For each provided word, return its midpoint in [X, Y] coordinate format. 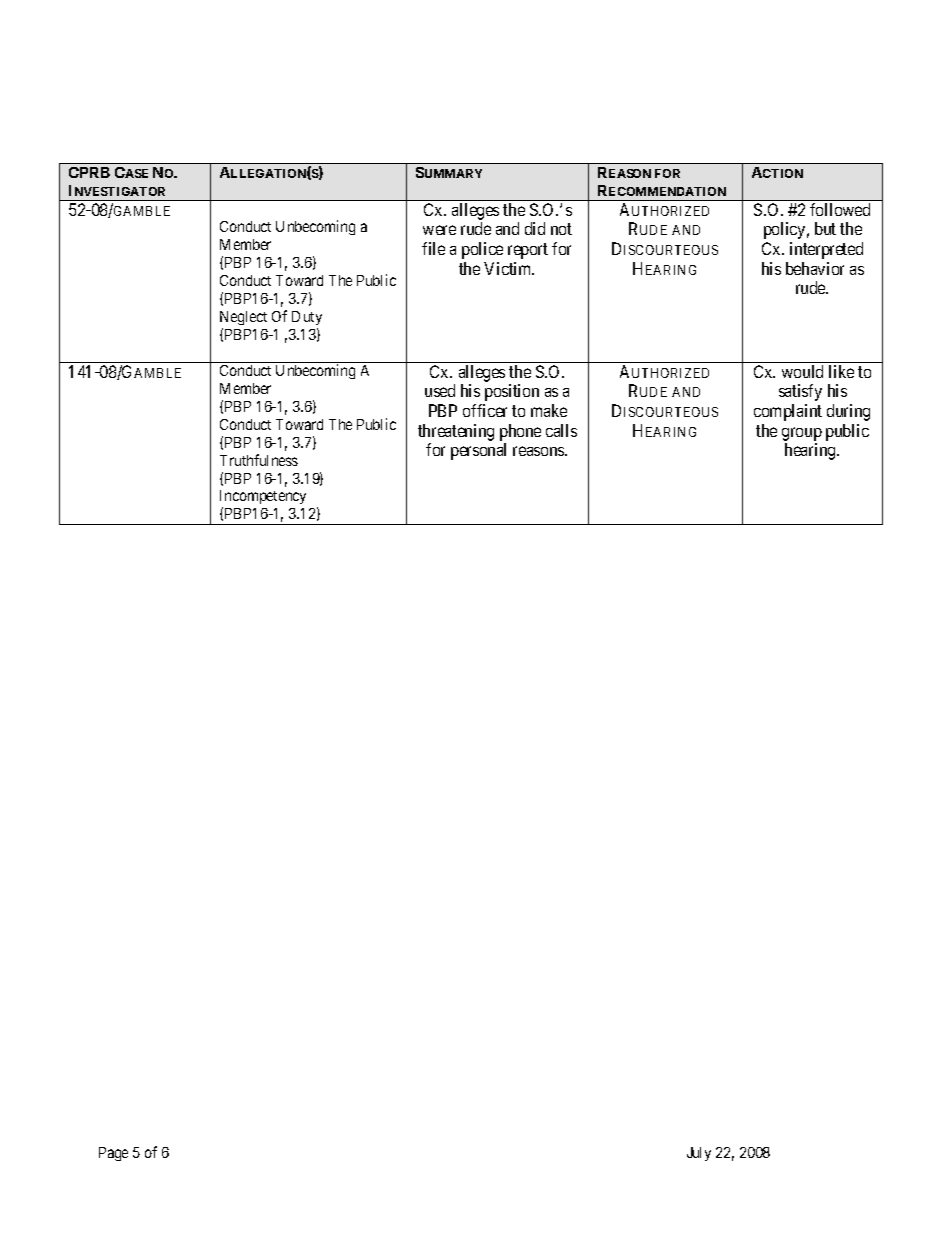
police [482, 250]
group [802, 435]
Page [113, 1154]
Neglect [243, 318]
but [825, 228]
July [699, 1154]
